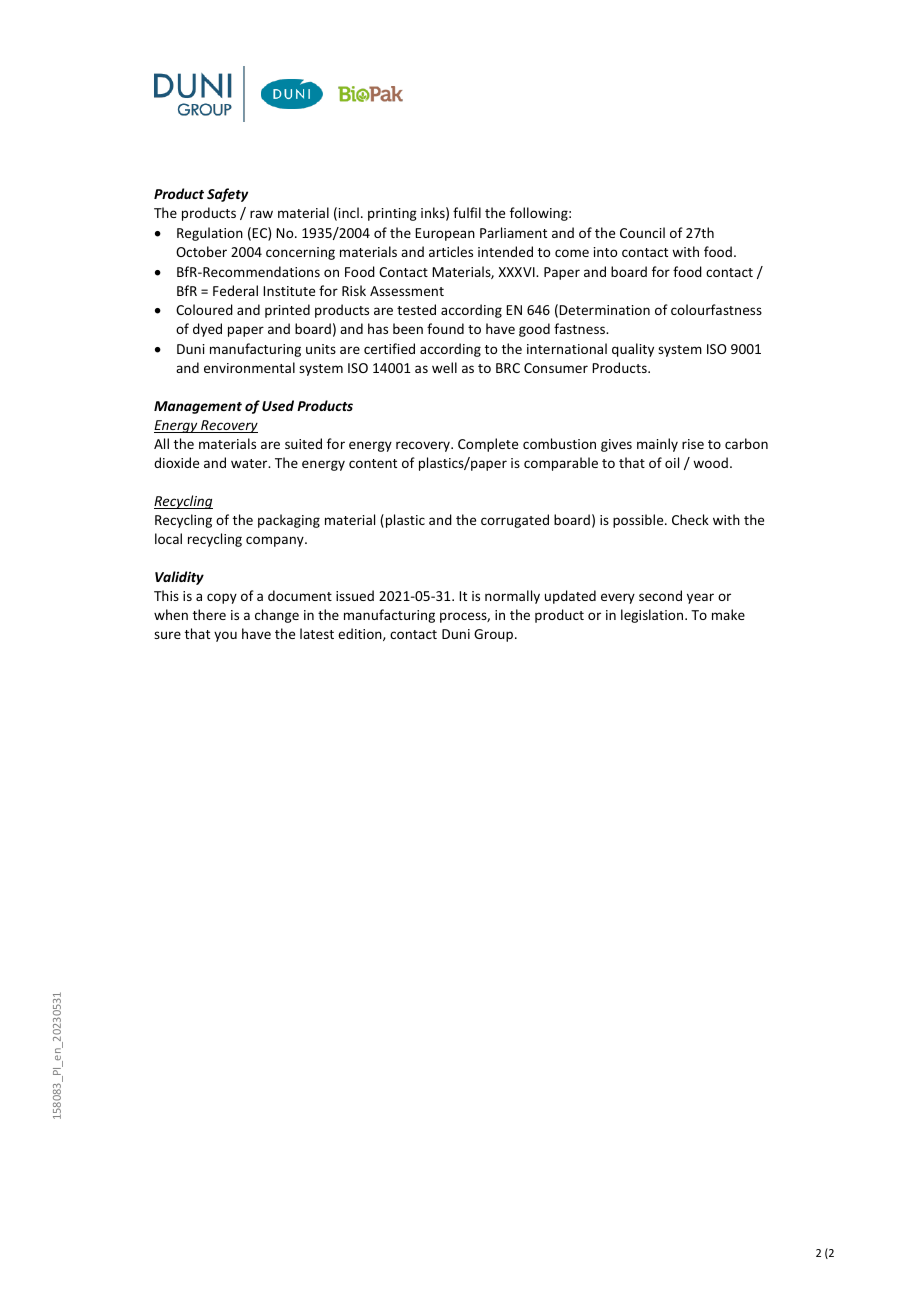  I want to click on tested, so click(416, 309).
